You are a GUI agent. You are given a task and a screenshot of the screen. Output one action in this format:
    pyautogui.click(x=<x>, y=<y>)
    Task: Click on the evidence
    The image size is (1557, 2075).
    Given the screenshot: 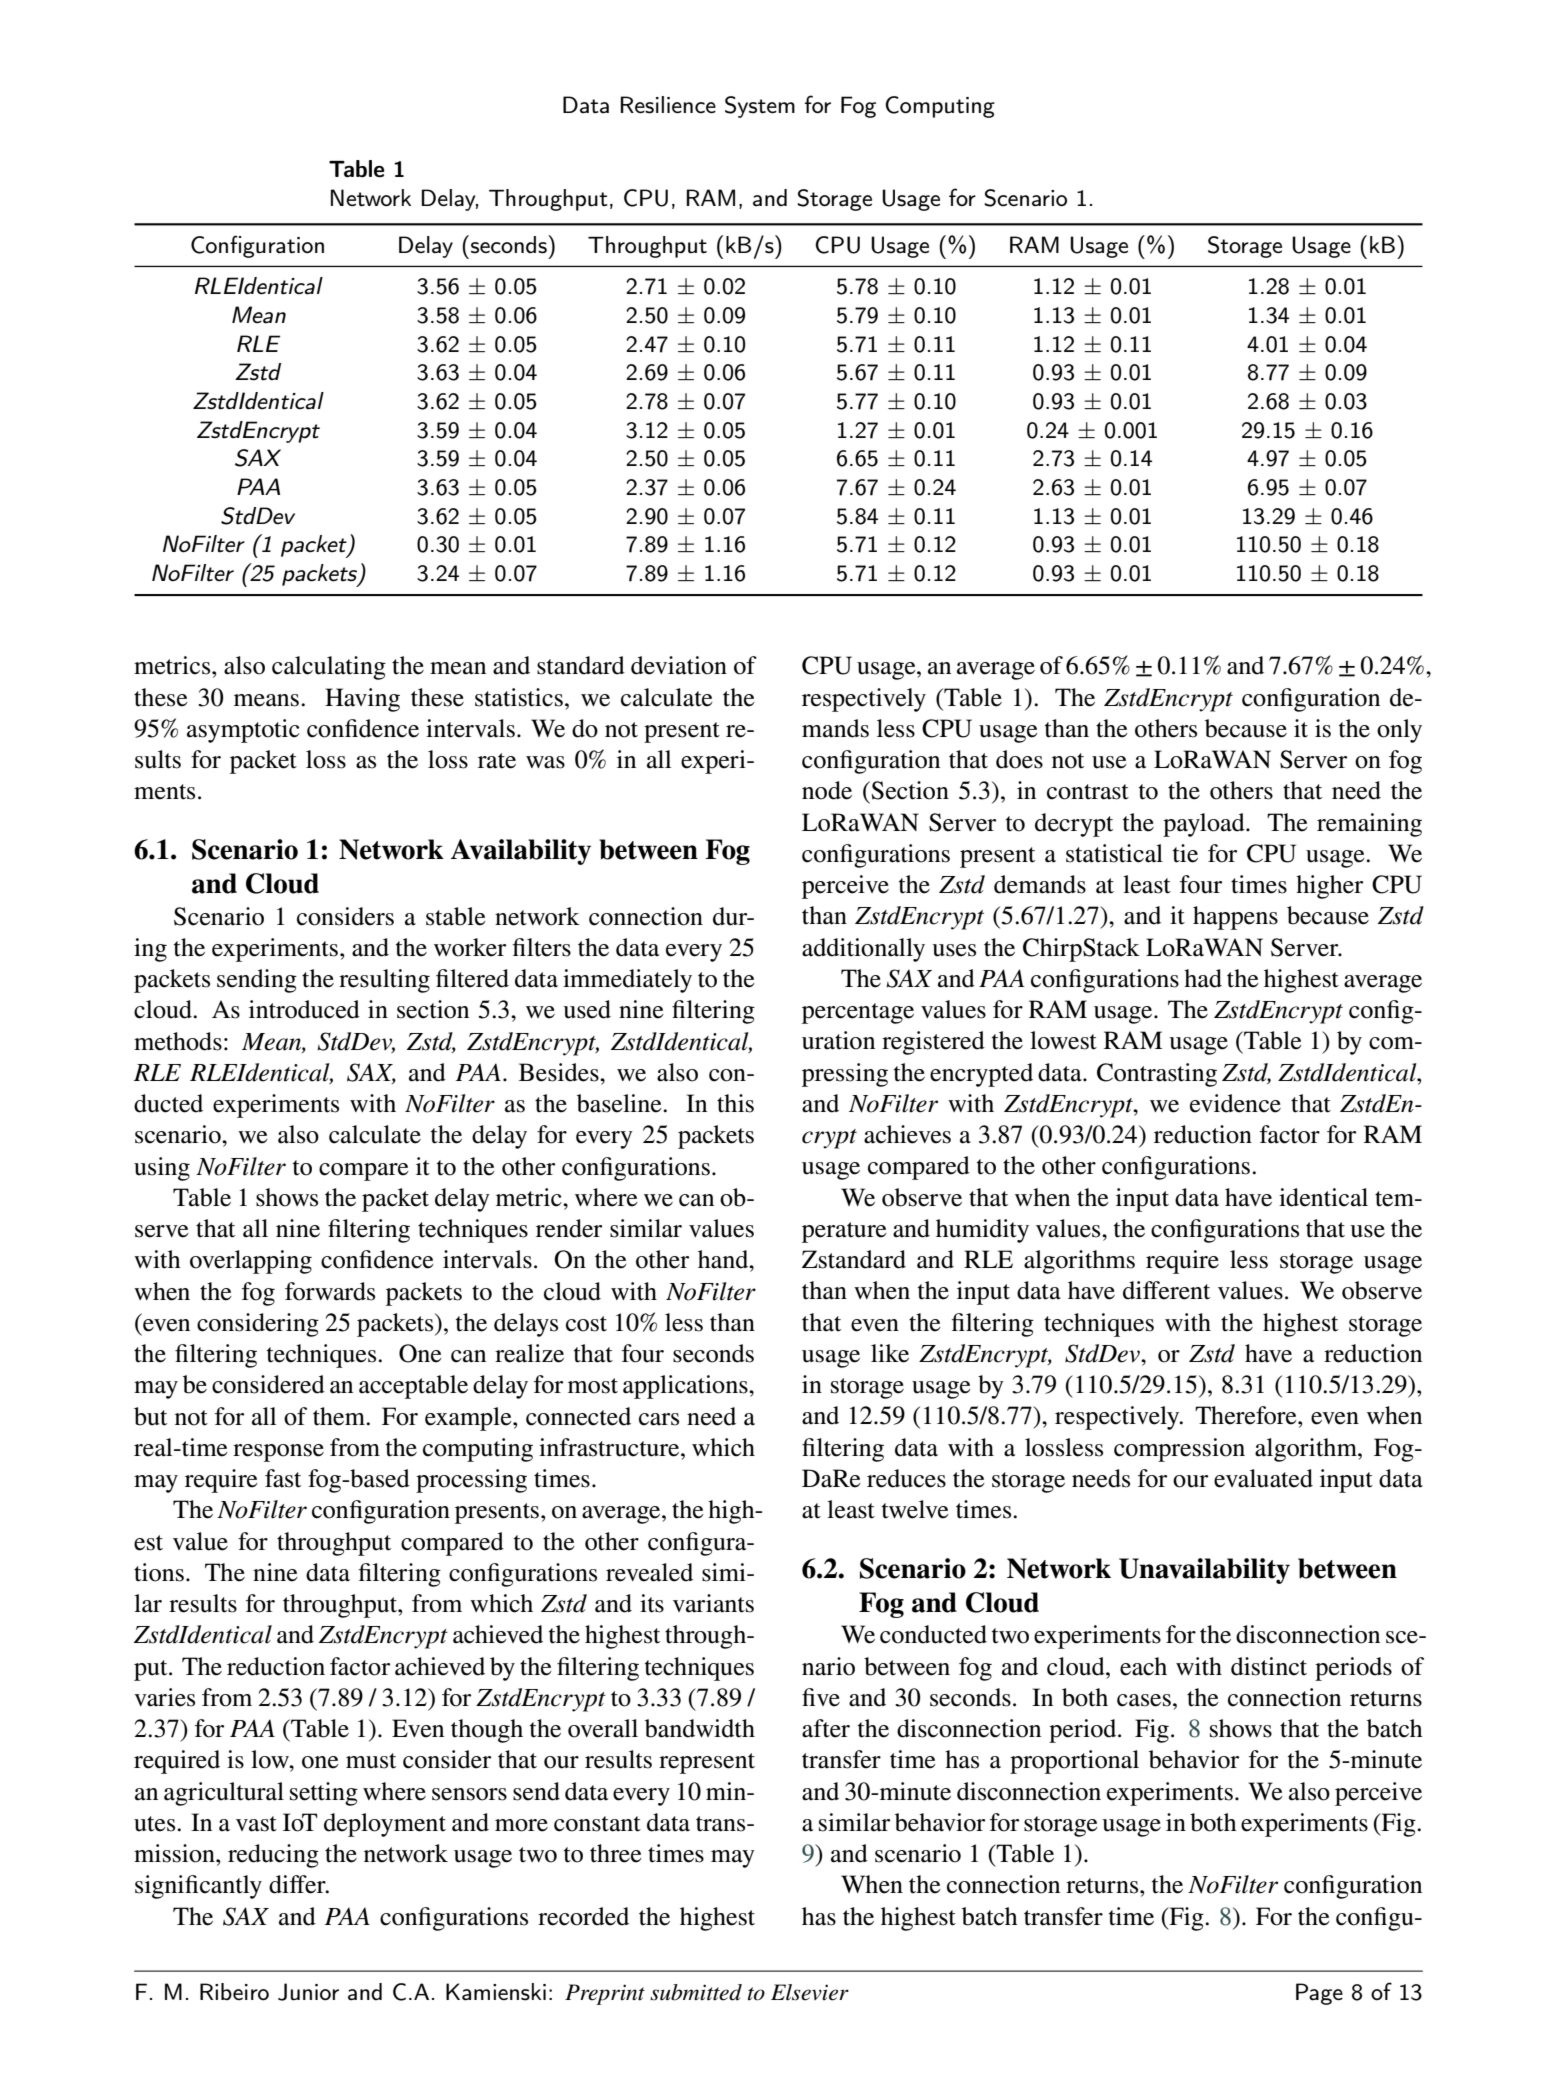 What is the action you would take?
    pyautogui.click(x=1235, y=1103)
